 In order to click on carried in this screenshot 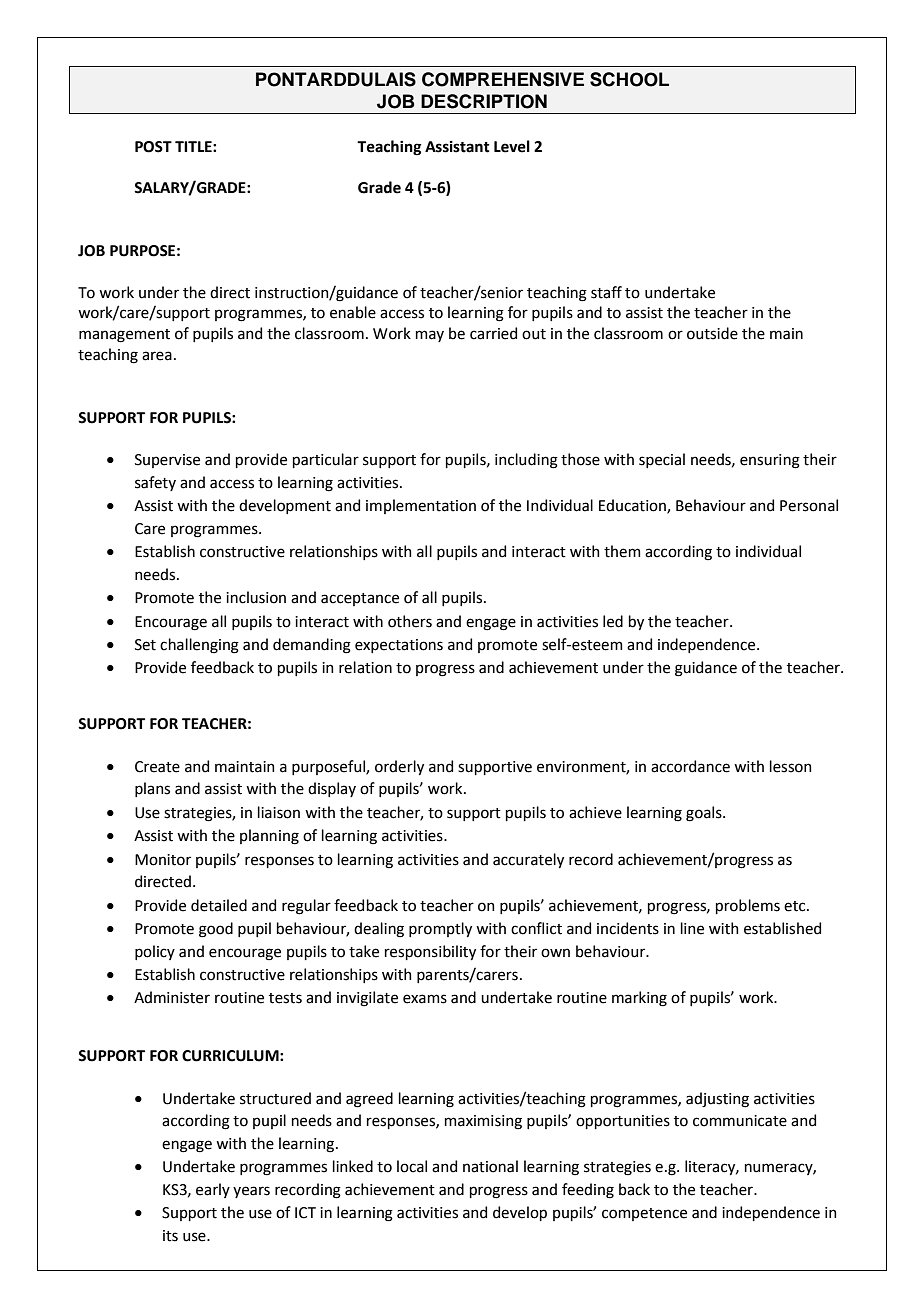, I will do `click(493, 333)`.
